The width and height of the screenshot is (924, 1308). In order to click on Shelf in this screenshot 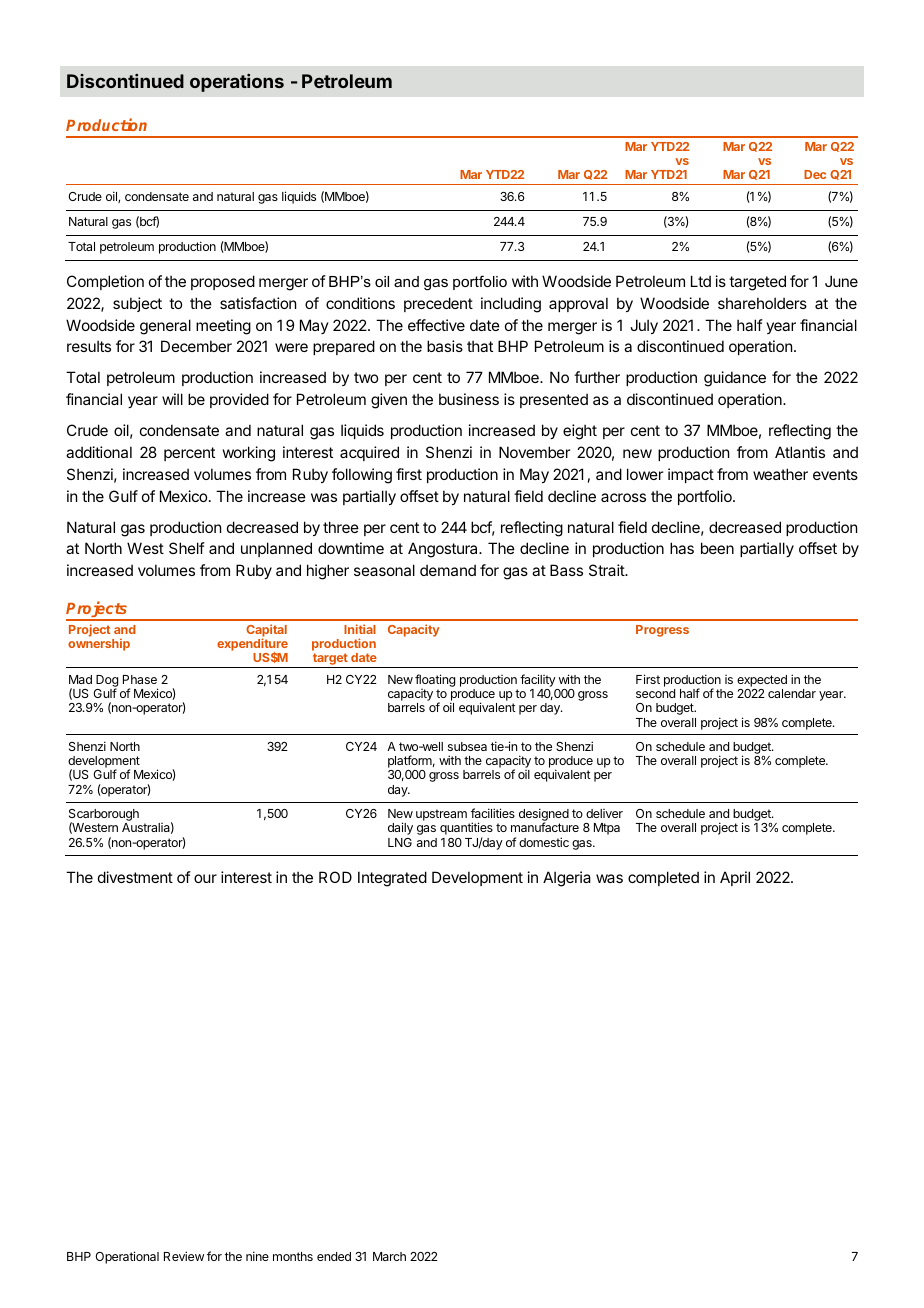, I will do `click(187, 548)`.
